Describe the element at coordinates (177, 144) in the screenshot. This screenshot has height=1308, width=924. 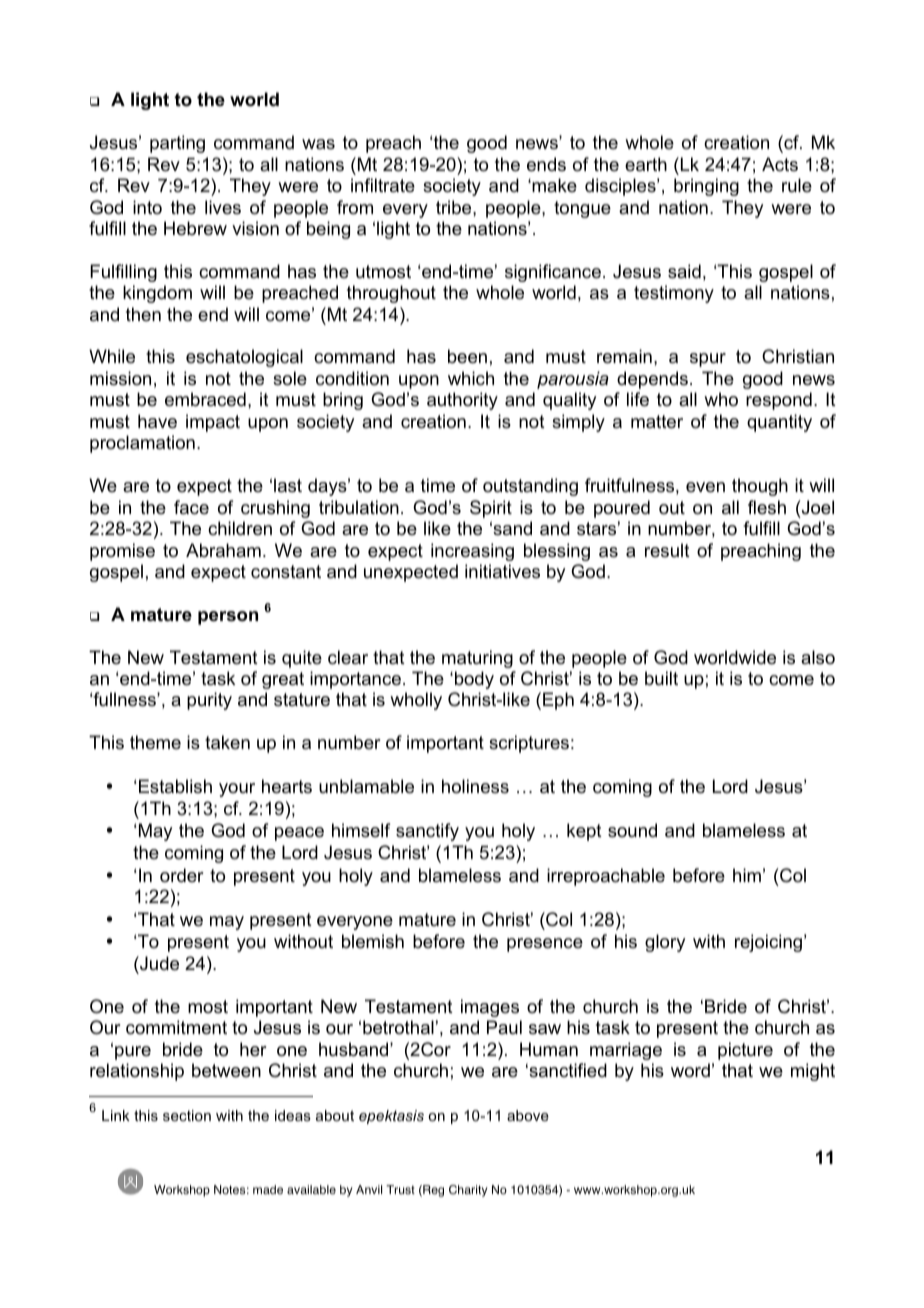
I see `parting` at that location.
